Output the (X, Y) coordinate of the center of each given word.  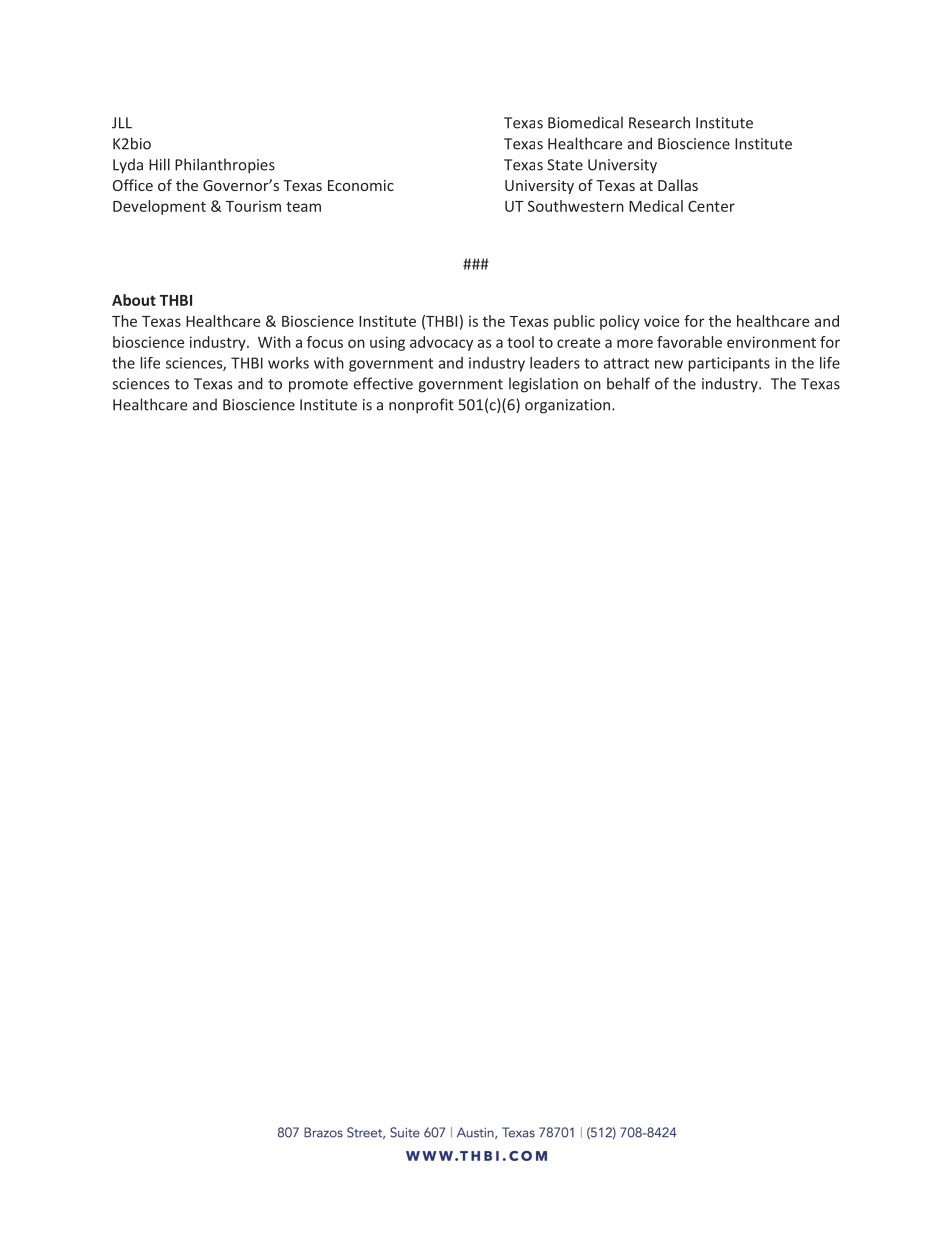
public (574, 322)
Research (659, 122)
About (134, 300)
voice (661, 321)
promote (318, 386)
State (565, 165)
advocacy (441, 343)
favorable (689, 342)
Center (711, 206)
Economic (361, 185)
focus (325, 342)
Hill (159, 164)
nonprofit (421, 406)
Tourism (253, 206)
